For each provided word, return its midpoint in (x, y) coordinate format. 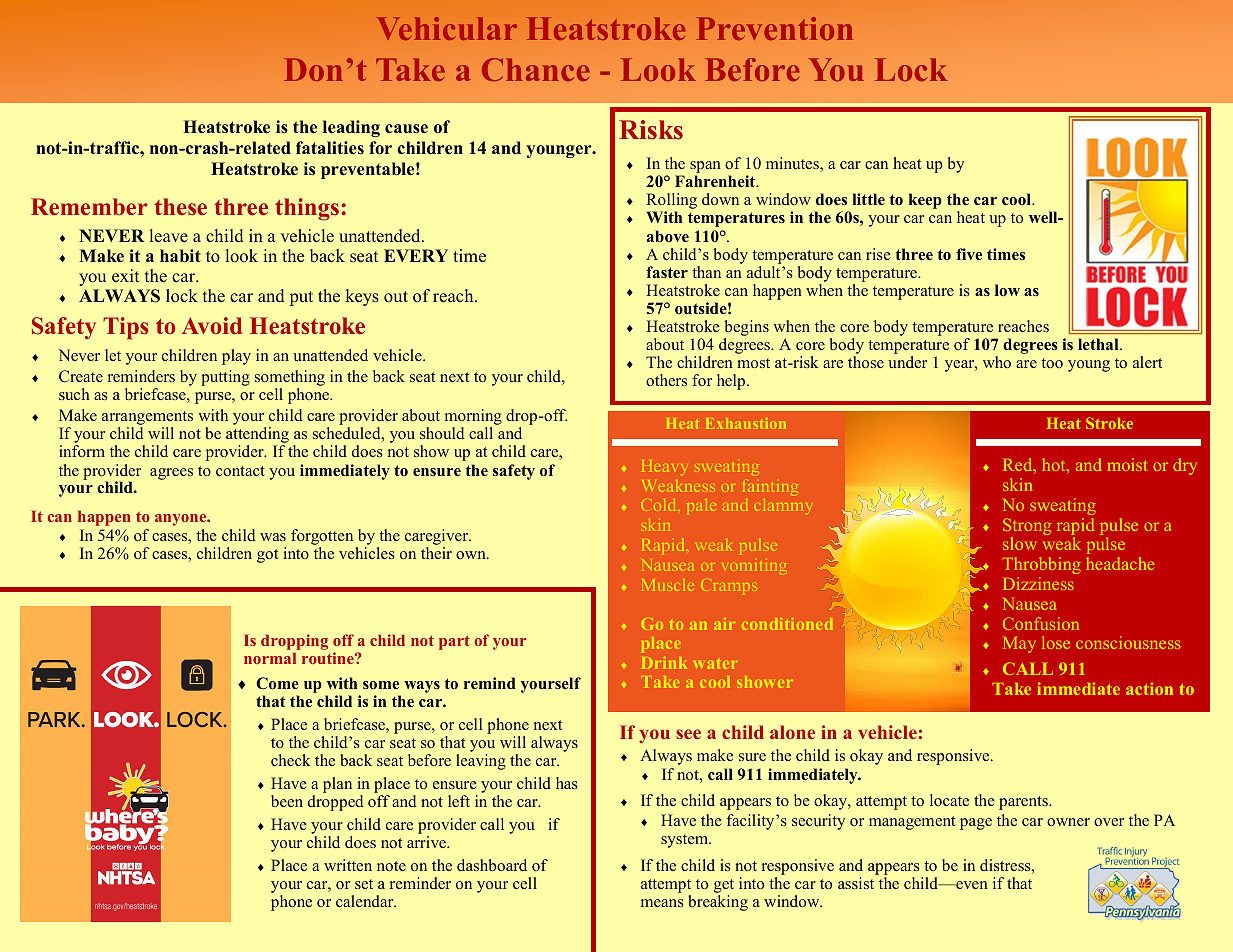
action (1149, 688)
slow (1020, 543)
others (666, 380)
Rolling (671, 202)
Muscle (668, 585)
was (273, 537)
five (969, 254)
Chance (536, 69)
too (1052, 363)
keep (925, 201)
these (180, 207)
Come (277, 683)
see (688, 734)
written (348, 865)
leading (351, 128)
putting (225, 378)
